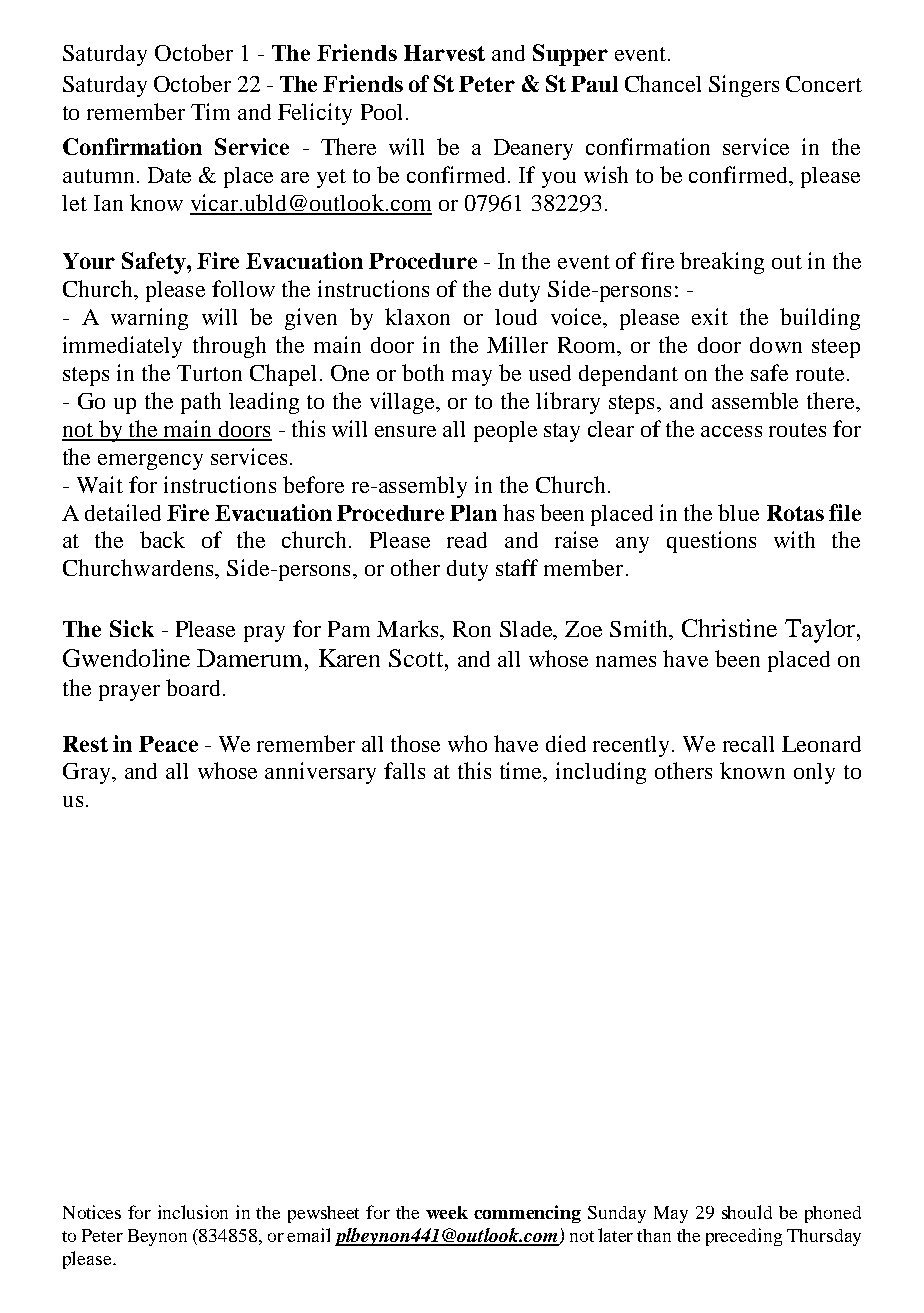  I want to click on Pool, so click(381, 112).
